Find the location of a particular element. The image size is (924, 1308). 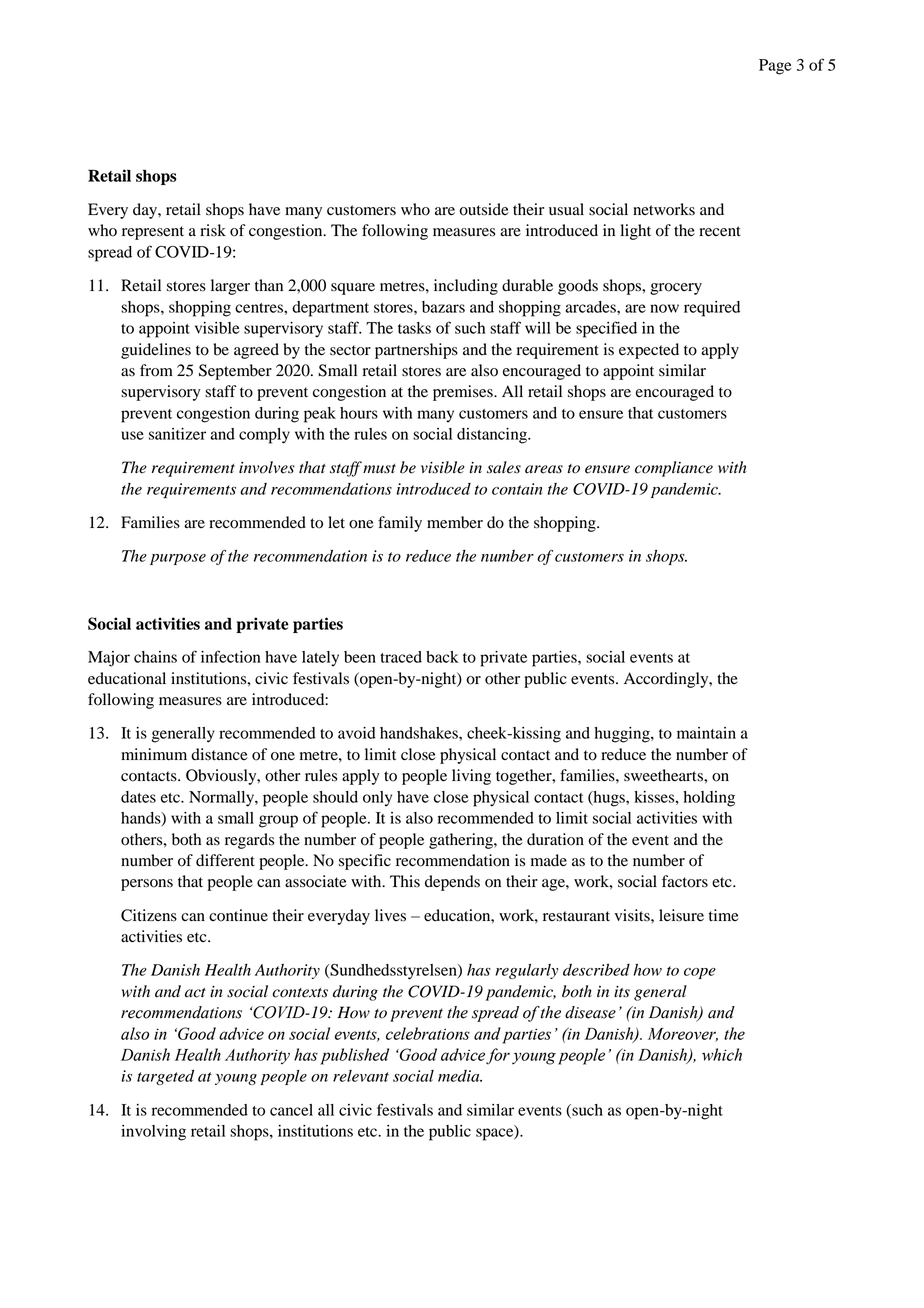

back is located at coordinates (442, 657).
